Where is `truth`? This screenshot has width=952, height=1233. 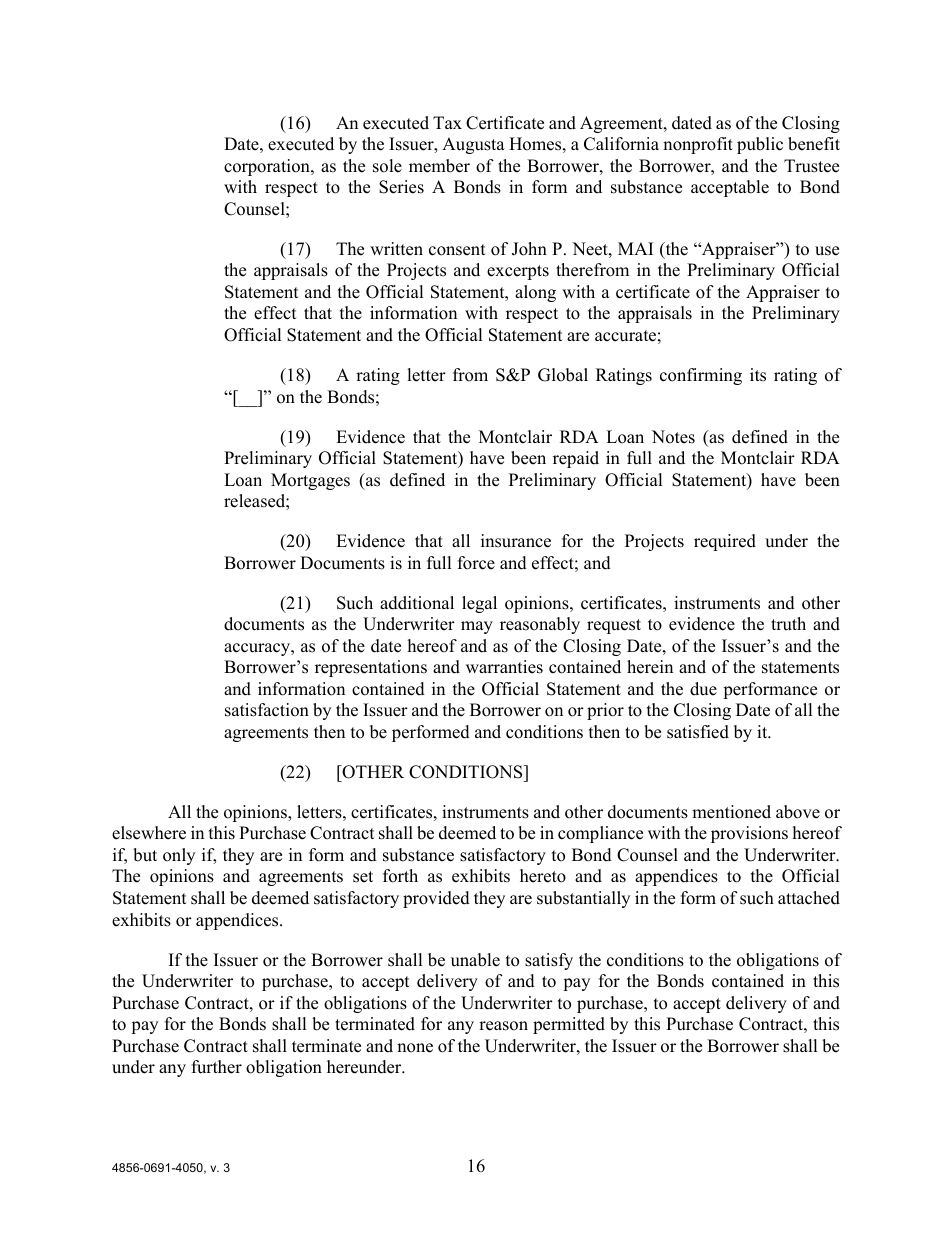 truth is located at coordinates (788, 624).
